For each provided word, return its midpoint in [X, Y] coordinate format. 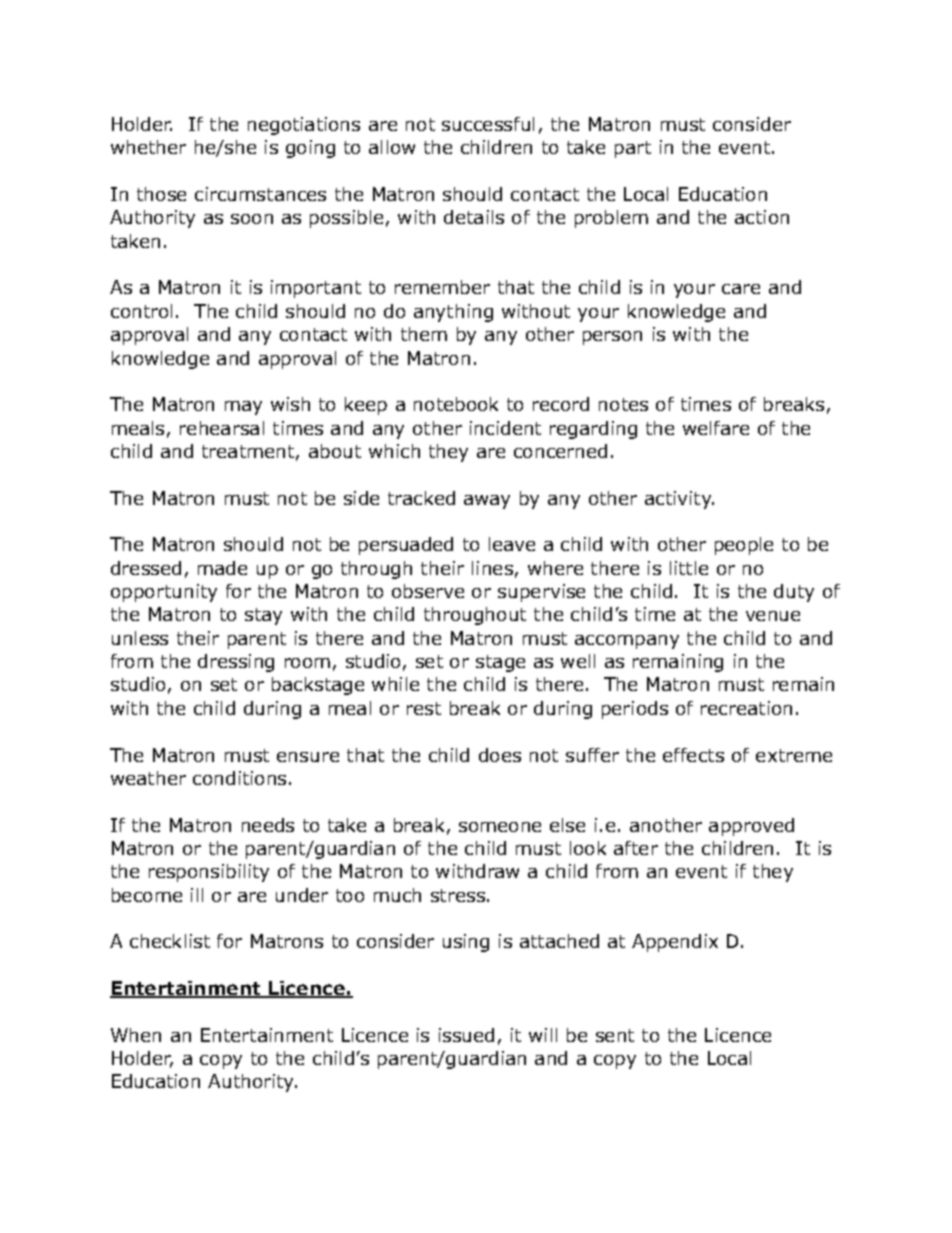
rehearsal [222, 428]
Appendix [675, 943]
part [633, 149]
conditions [239, 778]
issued [466, 1035]
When [136, 1035]
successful [488, 124]
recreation [746, 708]
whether [148, 147]
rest [424, 708]
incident [505, 428]
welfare [716, 428]
